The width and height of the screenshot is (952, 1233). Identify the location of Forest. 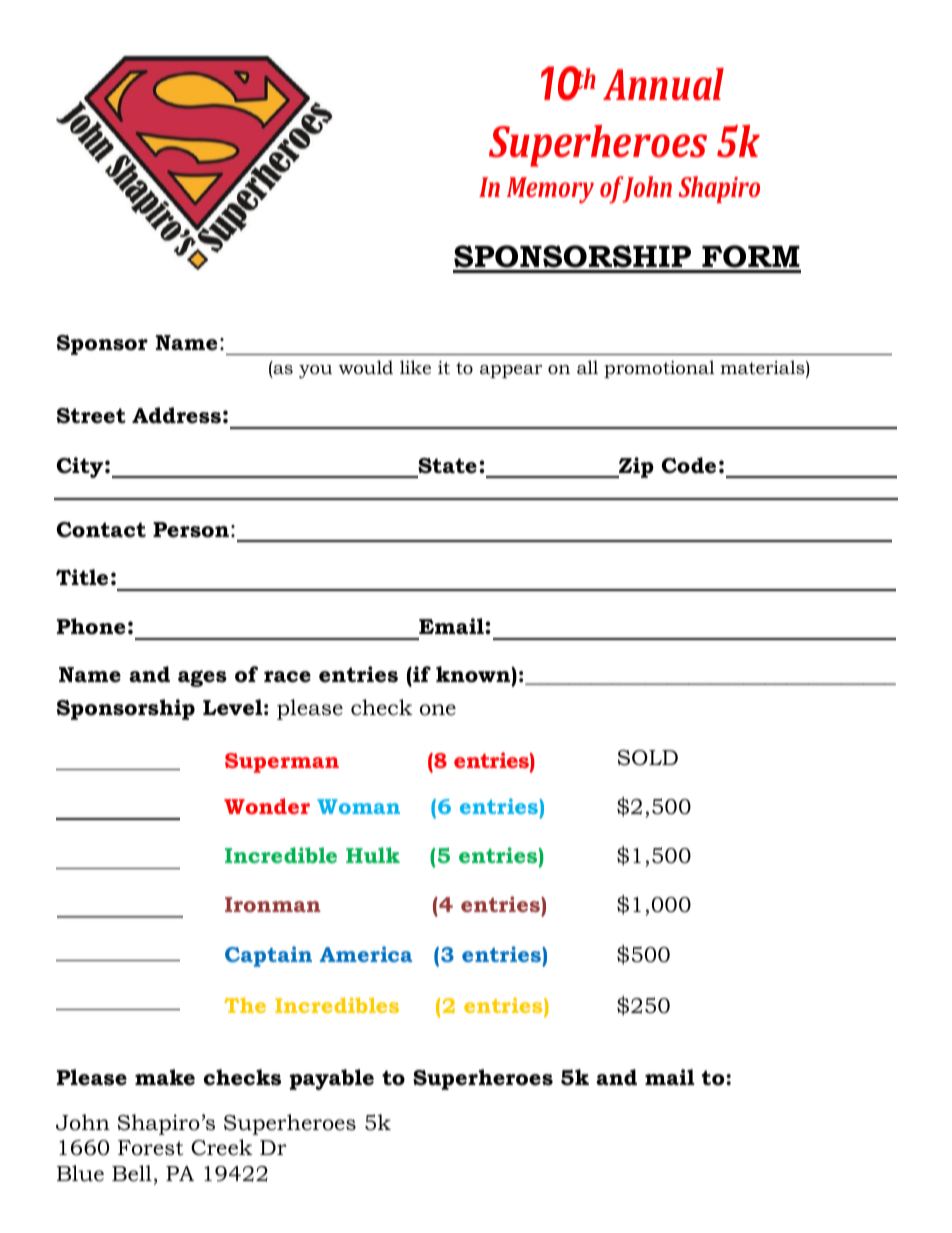
(150, 1148).
